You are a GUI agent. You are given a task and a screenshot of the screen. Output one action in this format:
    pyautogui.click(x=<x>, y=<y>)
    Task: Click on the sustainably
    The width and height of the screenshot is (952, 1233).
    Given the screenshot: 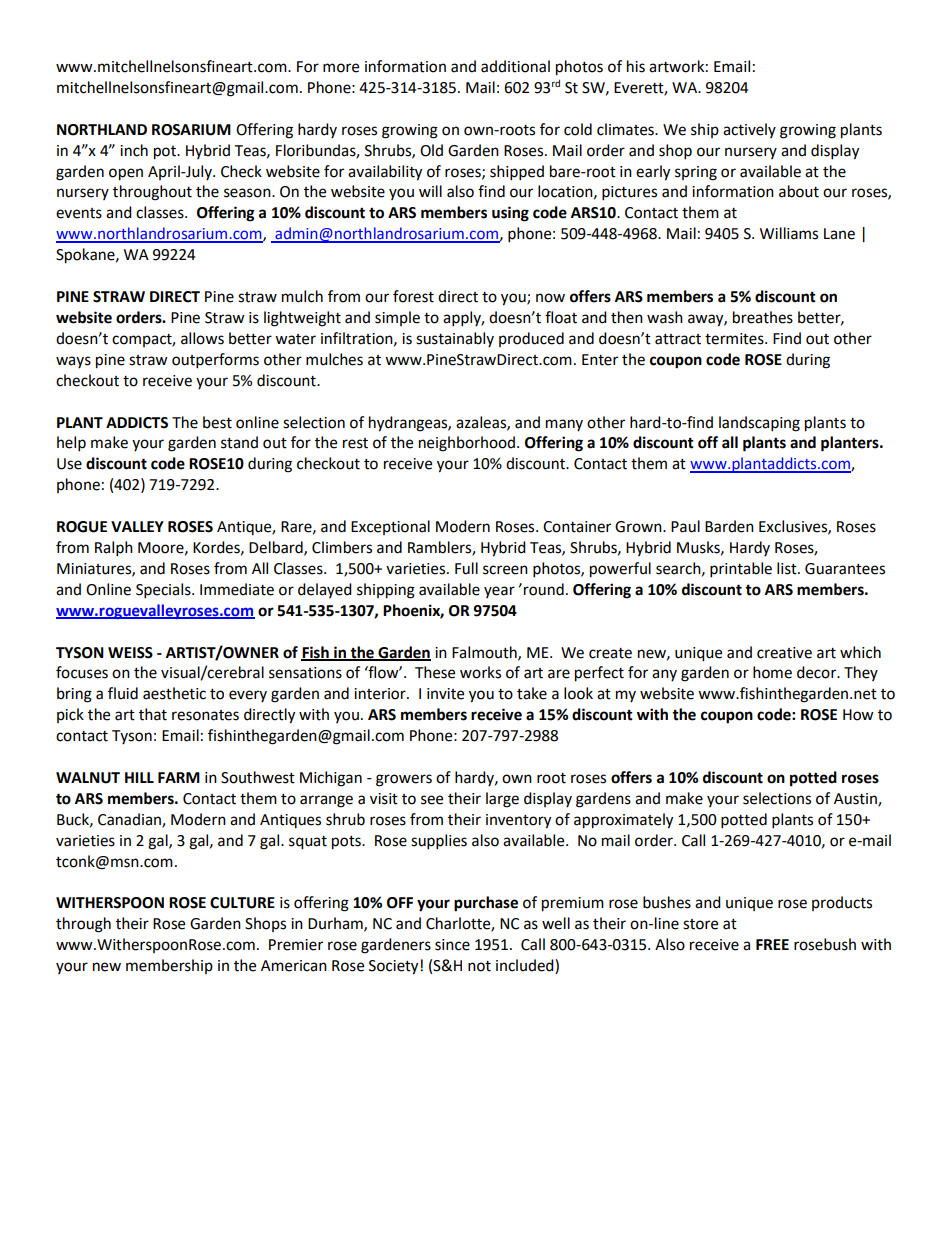 What is the action you would take?
    pyautogui.click(x=455, y=339)
